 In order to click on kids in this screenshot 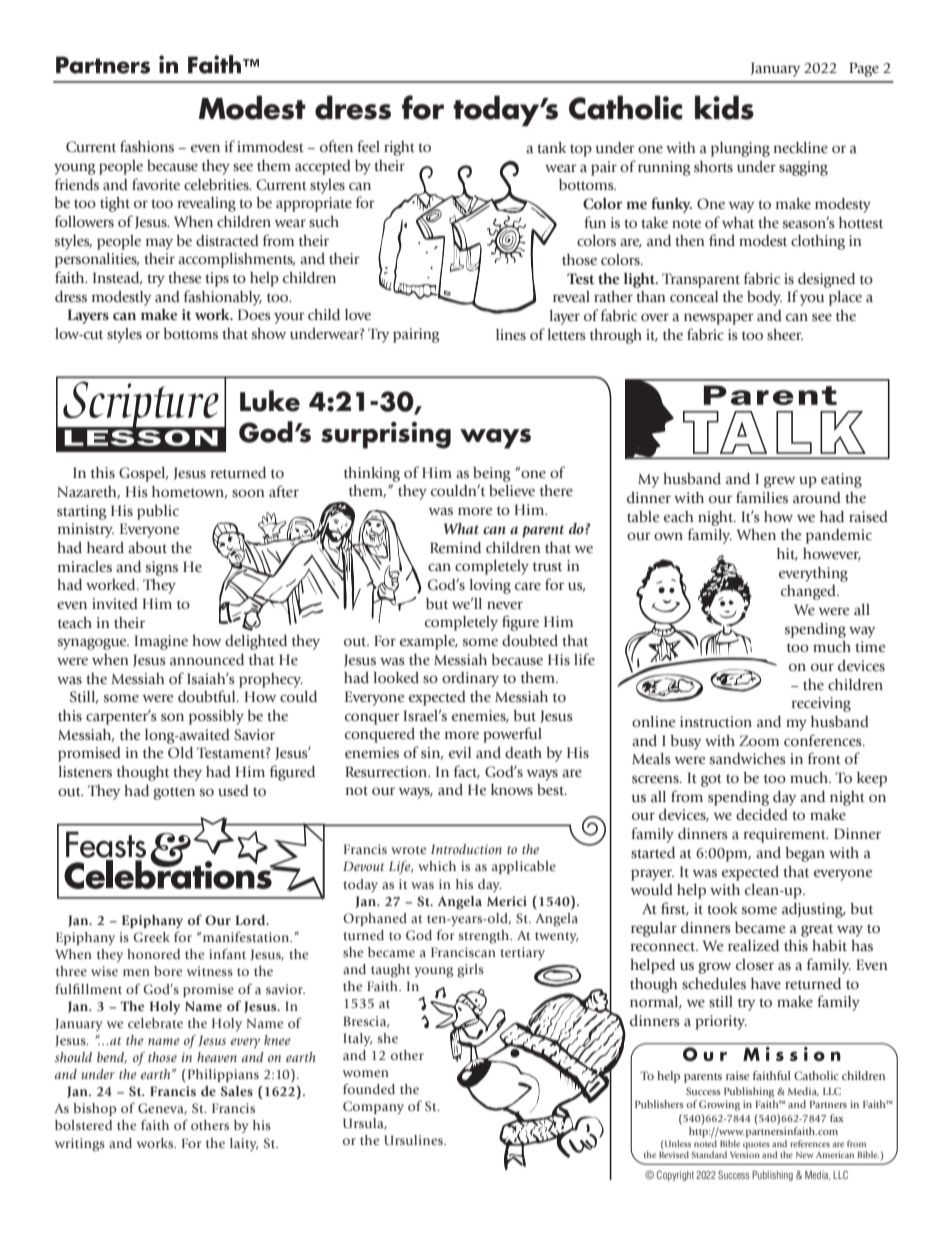, I will do `click(724, 107)`.
